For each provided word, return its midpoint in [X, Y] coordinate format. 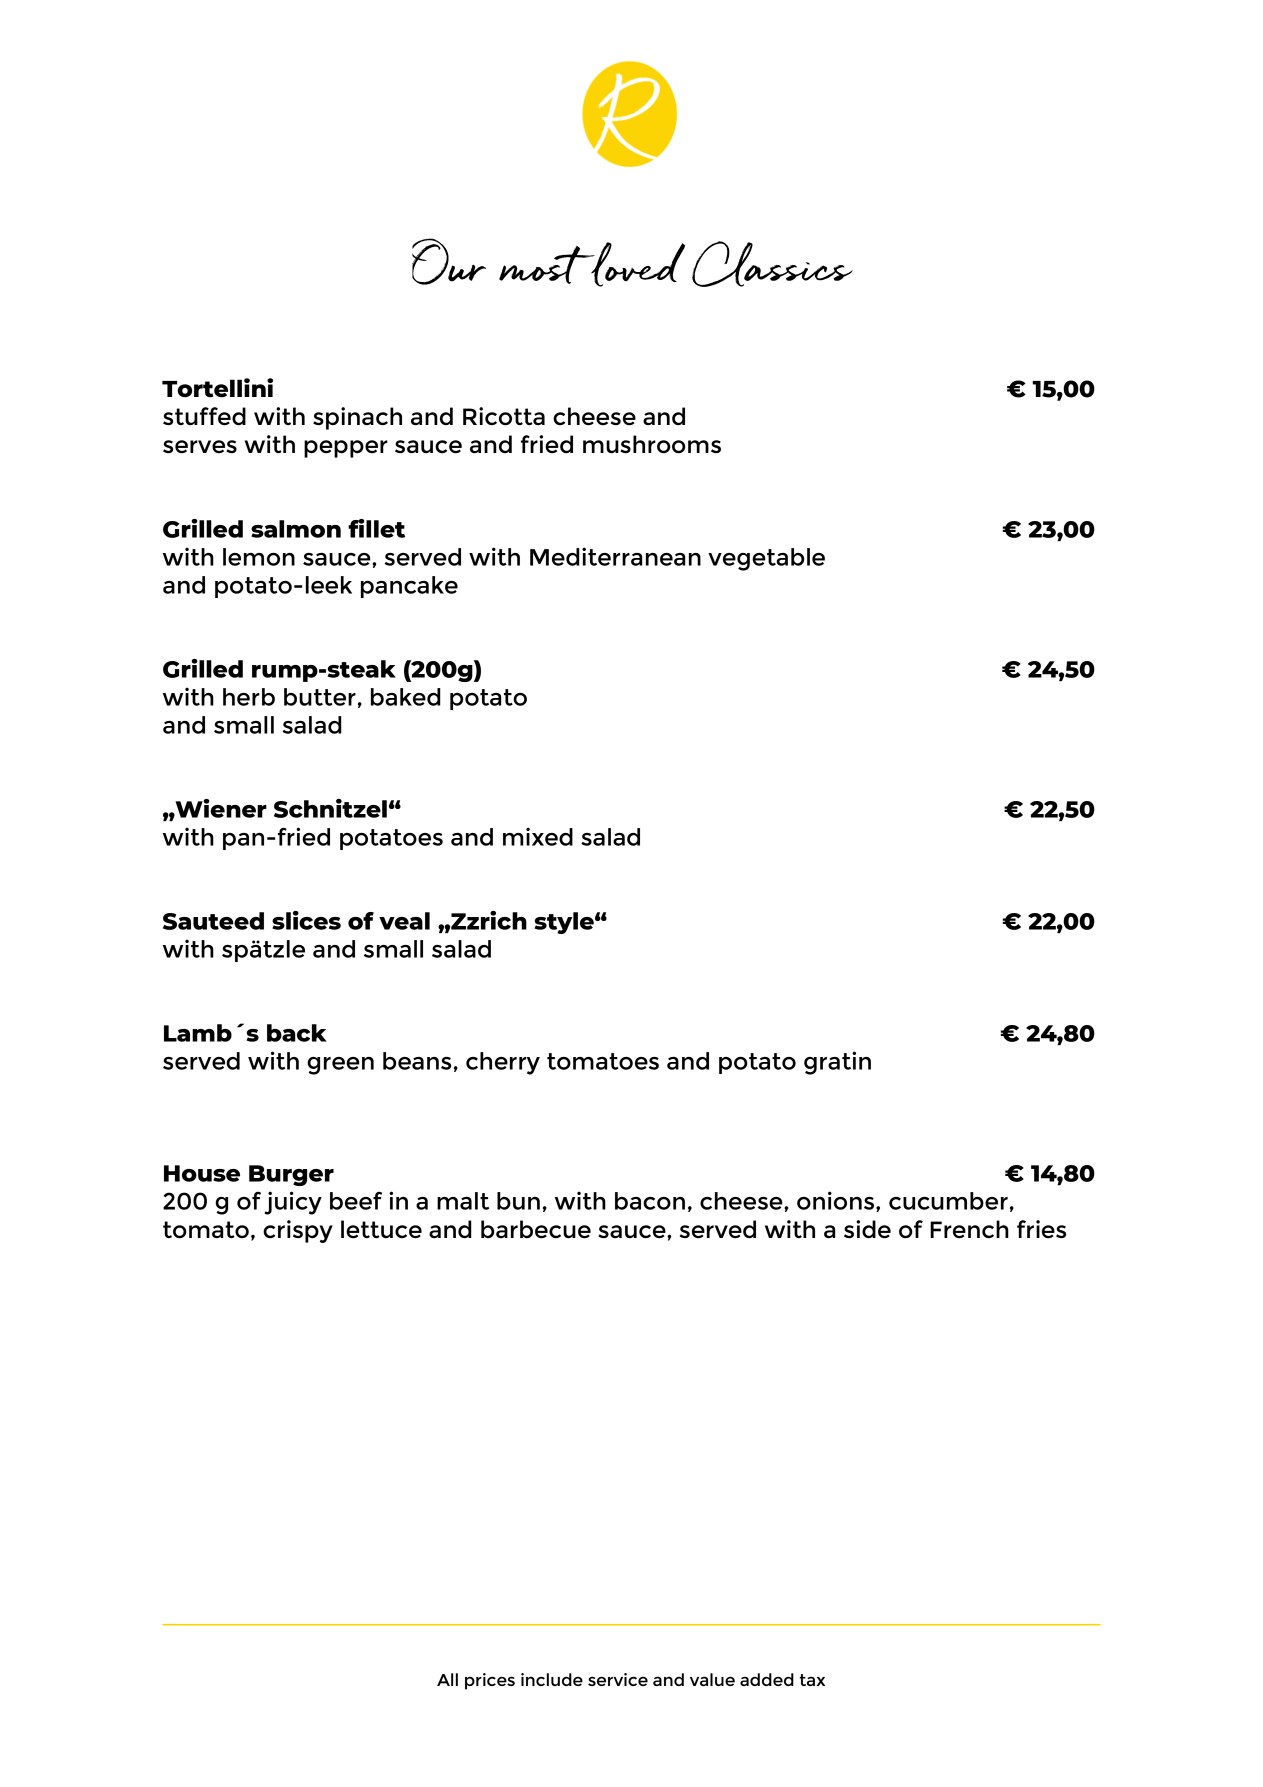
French [969, 1229]
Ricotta [504, 416]
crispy [298, 1231]
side [867, 1229]
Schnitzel [330, 808]
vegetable [766, 559]
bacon [650, 1201]
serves [200, 446]
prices [490, 1681]
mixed [538, 836]
